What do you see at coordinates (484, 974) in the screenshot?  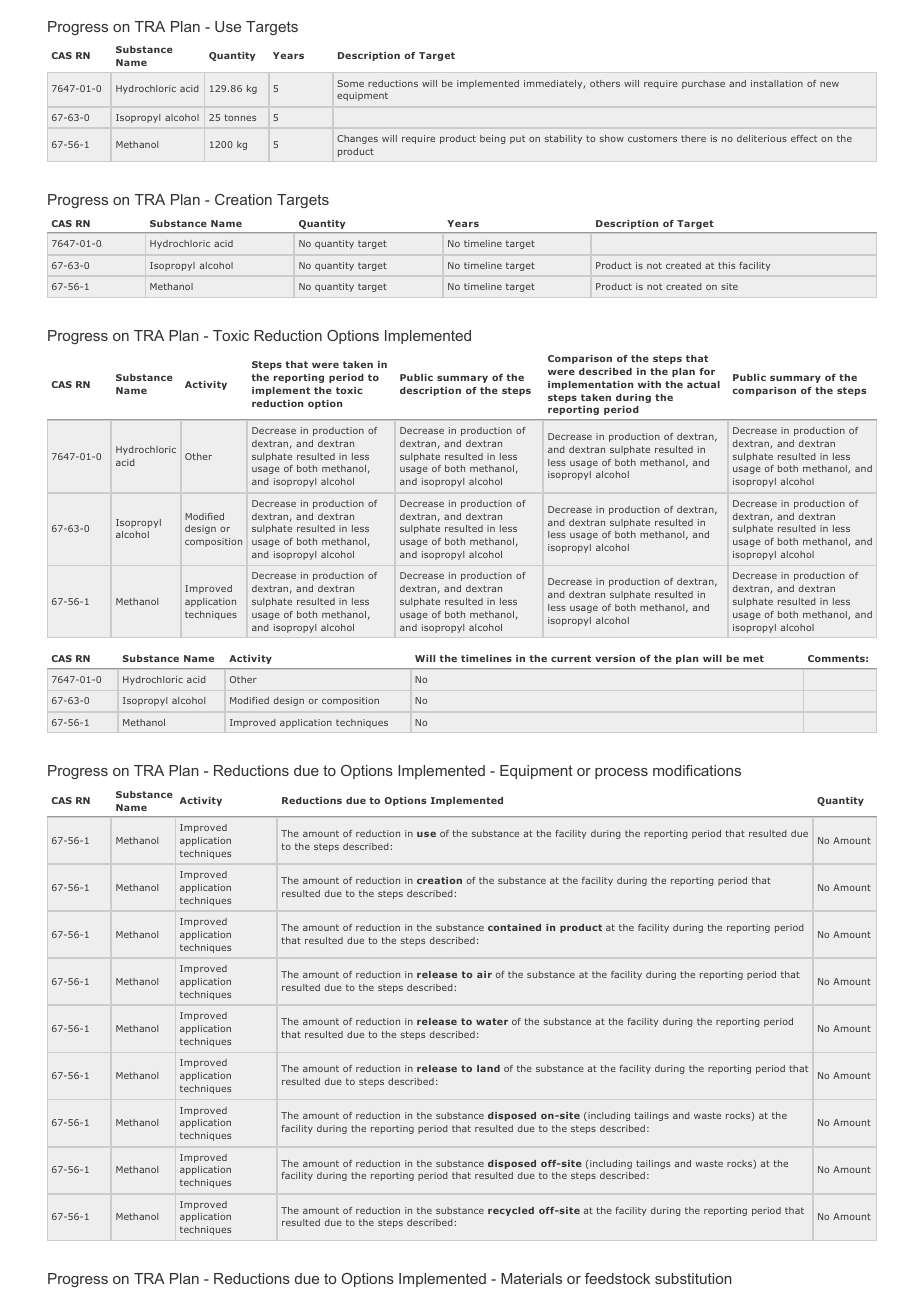 I see `air` at bounding box center [484, 974].
